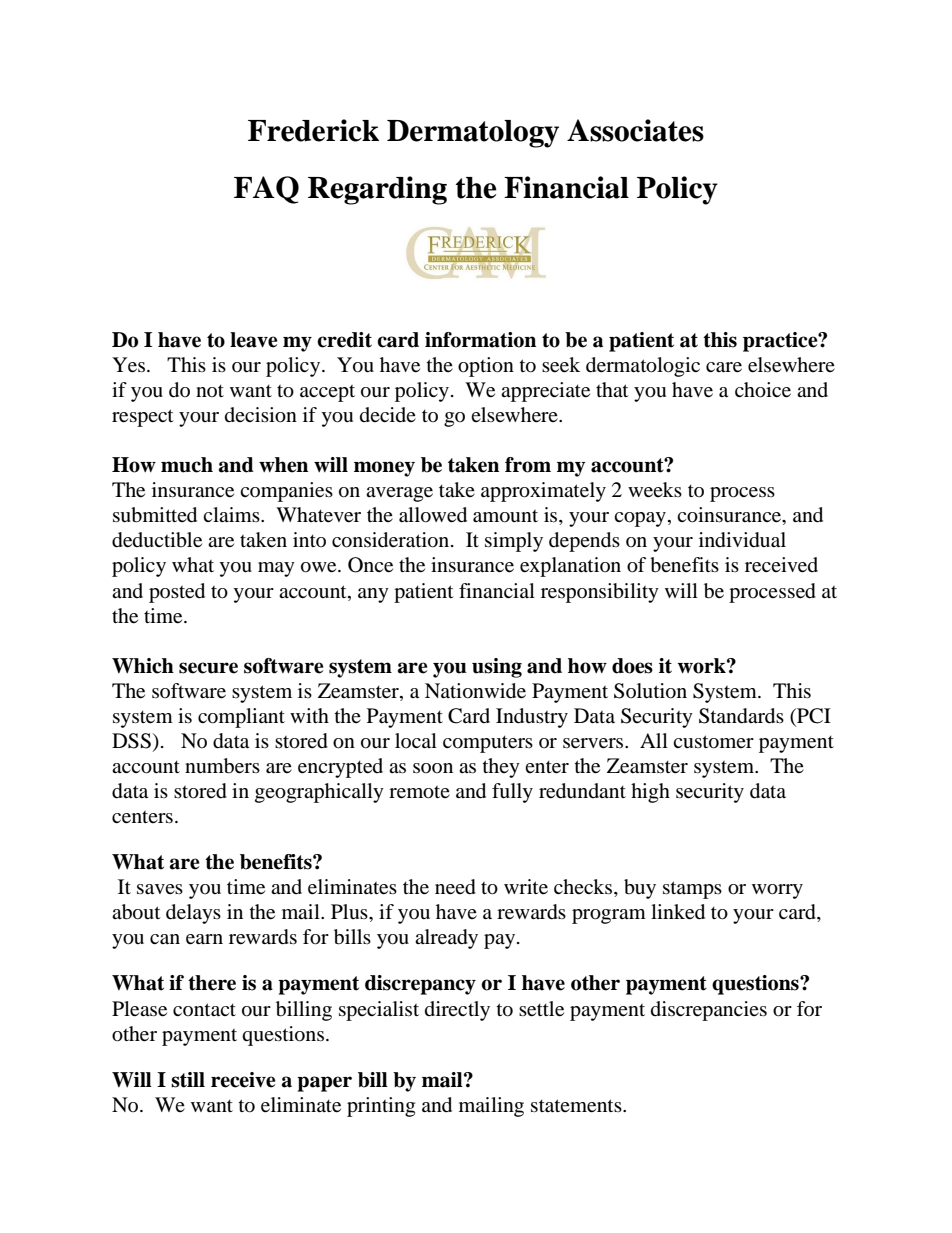 Image resolution: width=952 pixels, height=1233 pixels. Describe the element at coordinates (266, 190) in the document. I see `FAQ` at that location.
